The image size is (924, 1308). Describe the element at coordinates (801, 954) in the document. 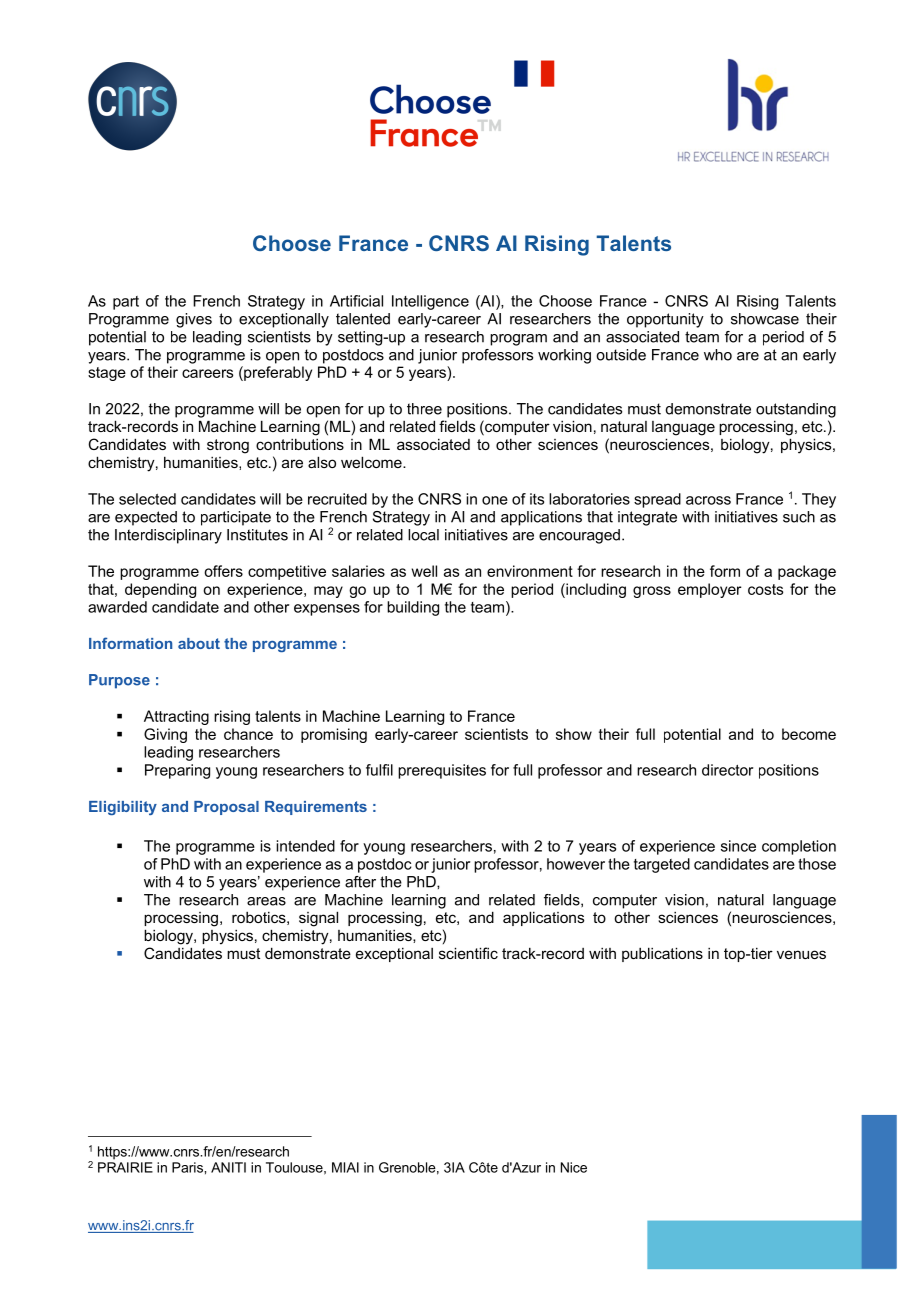

I see `venues` at that location.
